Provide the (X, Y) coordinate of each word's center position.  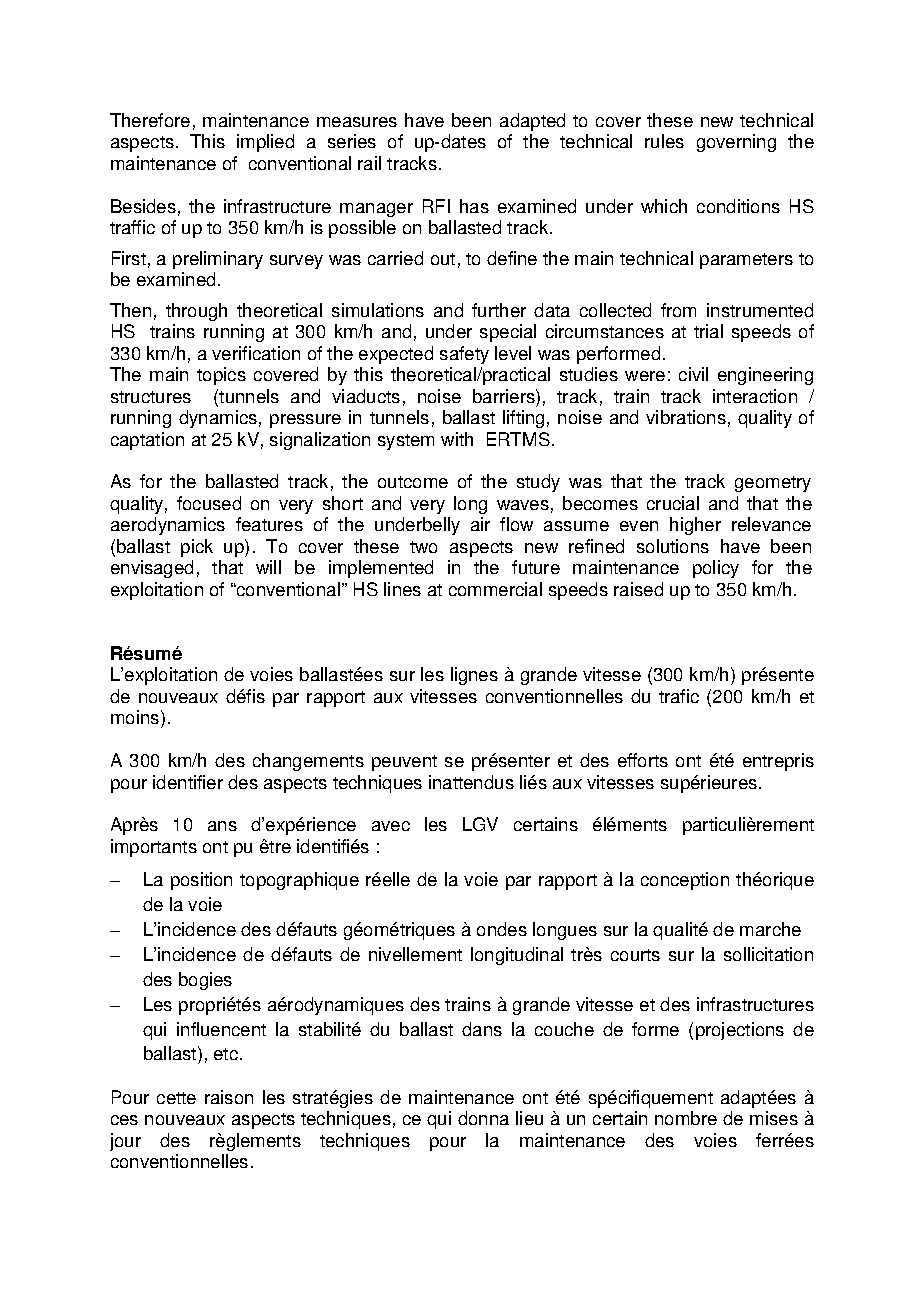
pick (197, 548)
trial (708, 331)
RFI (436, 206)
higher (695, 526)
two (423, 547)
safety (464, 355)
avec (391, 826)
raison (229, 1097)
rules (664, 141)
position (201, 881)
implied (265, 143)
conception (685, 881)
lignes (474, 676)
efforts (643, 760)
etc (227, 1054)
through (196, 312)
